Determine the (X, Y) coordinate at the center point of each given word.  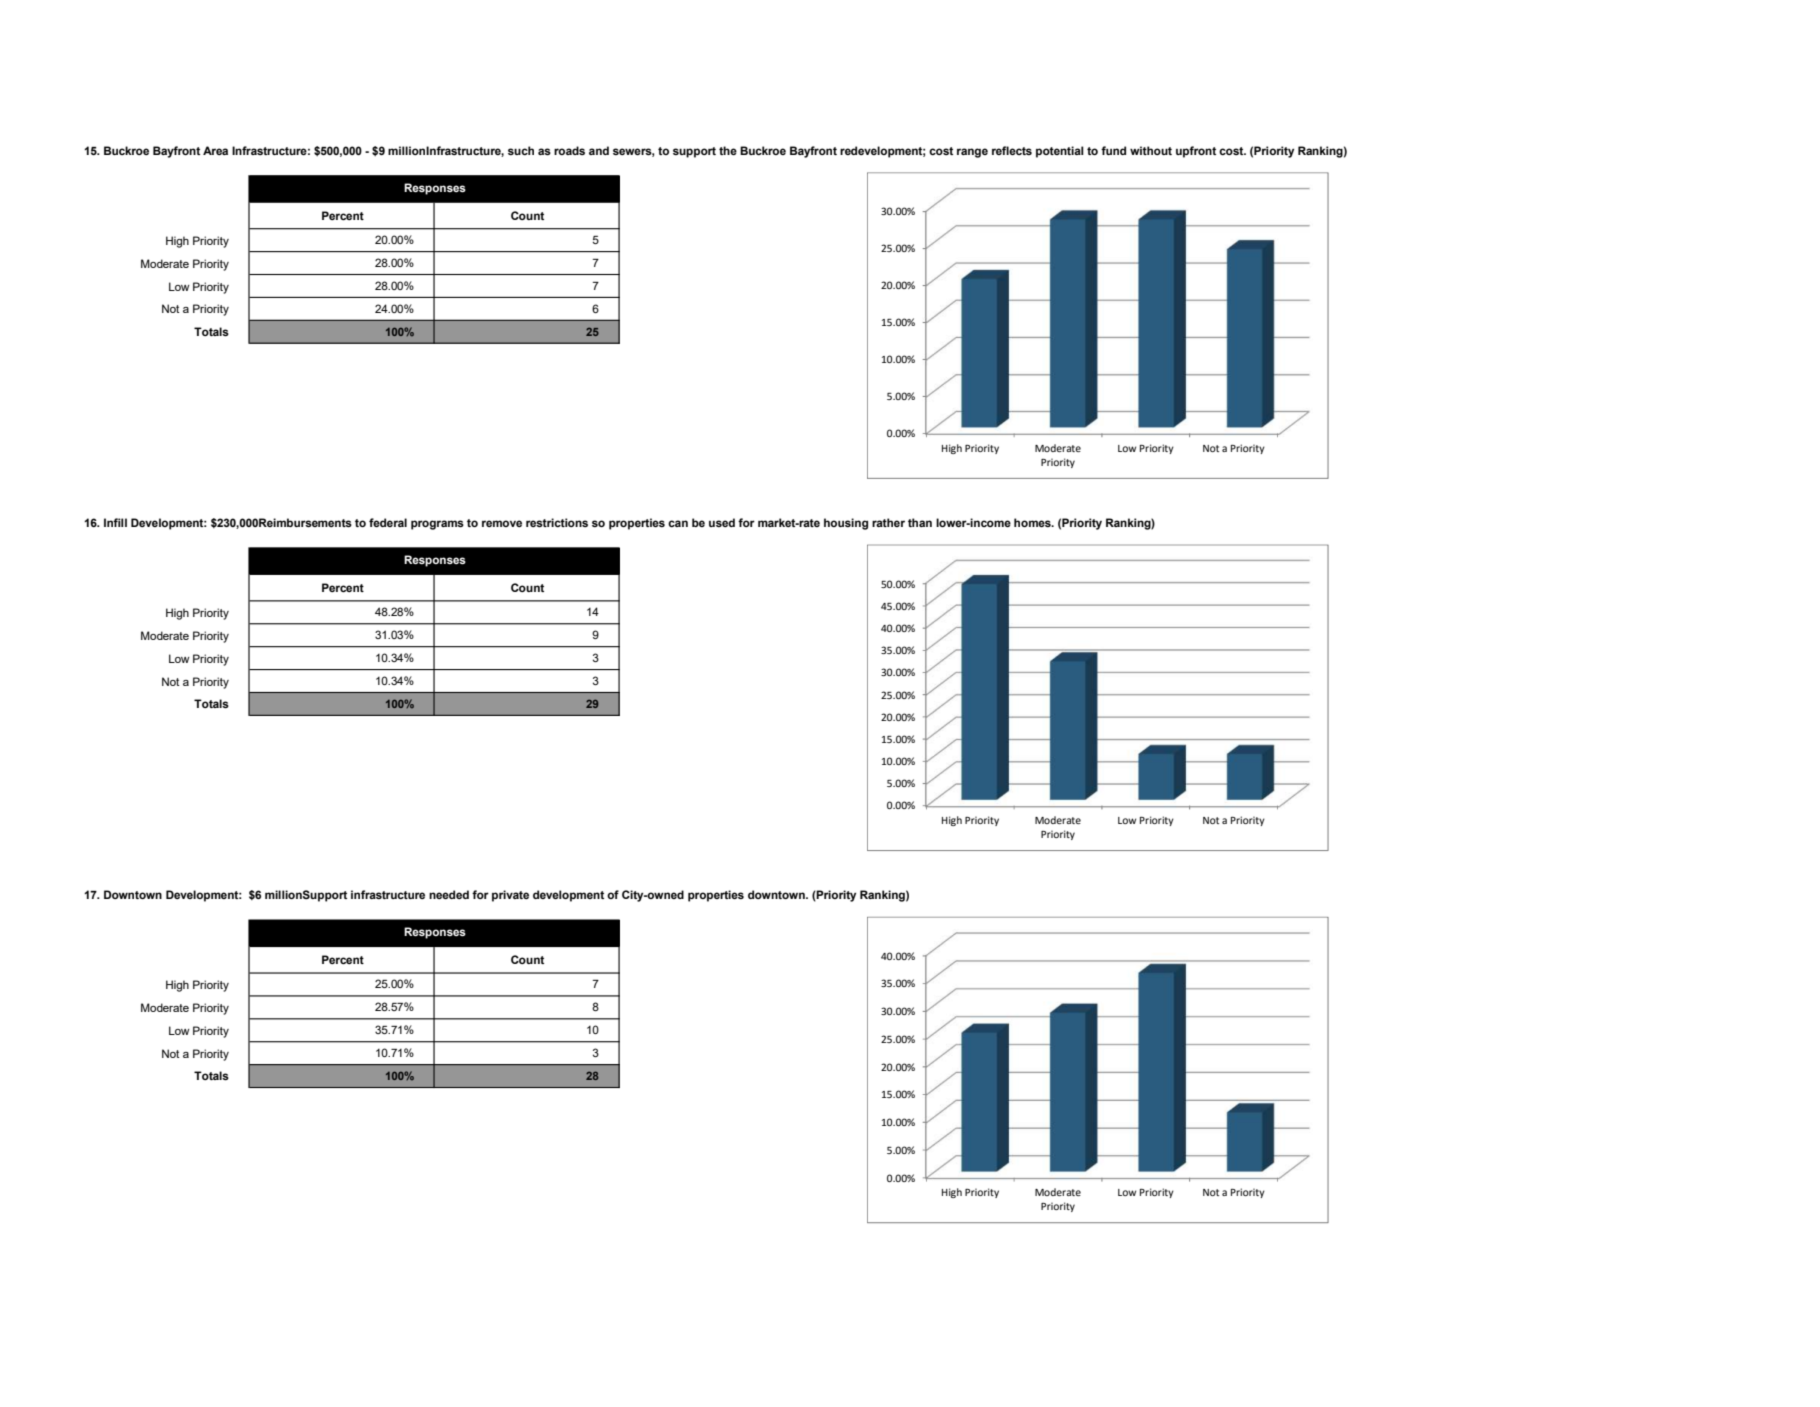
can (678, 523)
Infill (115, 522)
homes (1033, 522)
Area (215, 150)
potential (1060, 152)
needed (449, 894)
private (510, 896)
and (599, 150)
